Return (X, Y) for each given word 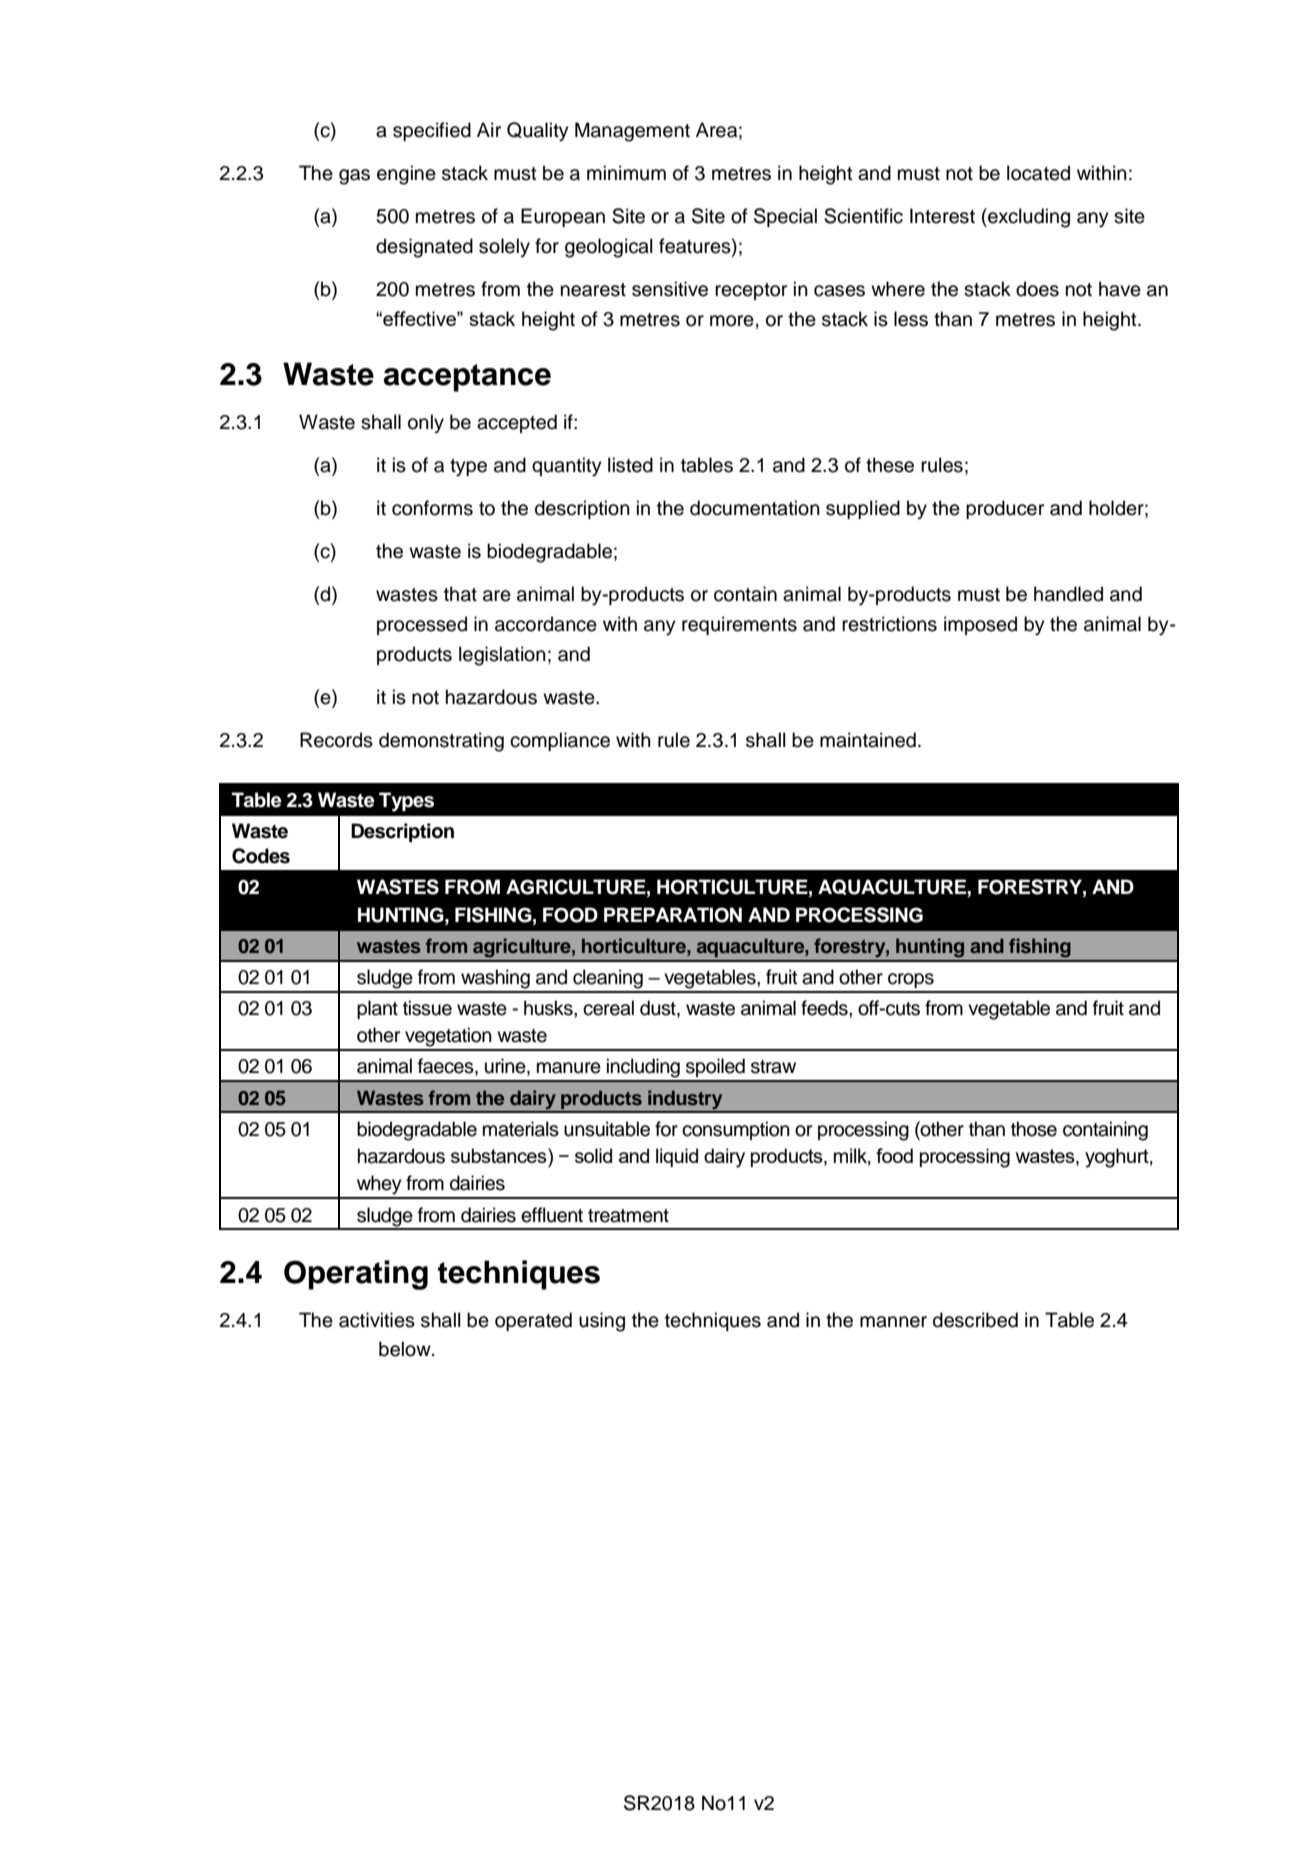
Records (336, 740)
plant (377, 1009)
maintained (868, 740)
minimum (626, 173)
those (1034, 1129)
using (602, 1322)
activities (377, 1320)
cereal (608, 1008)
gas (354, 177)
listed (630, 465)
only (426, 424)
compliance (560, 741)
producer (1005, 509)
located (1038, 173)
